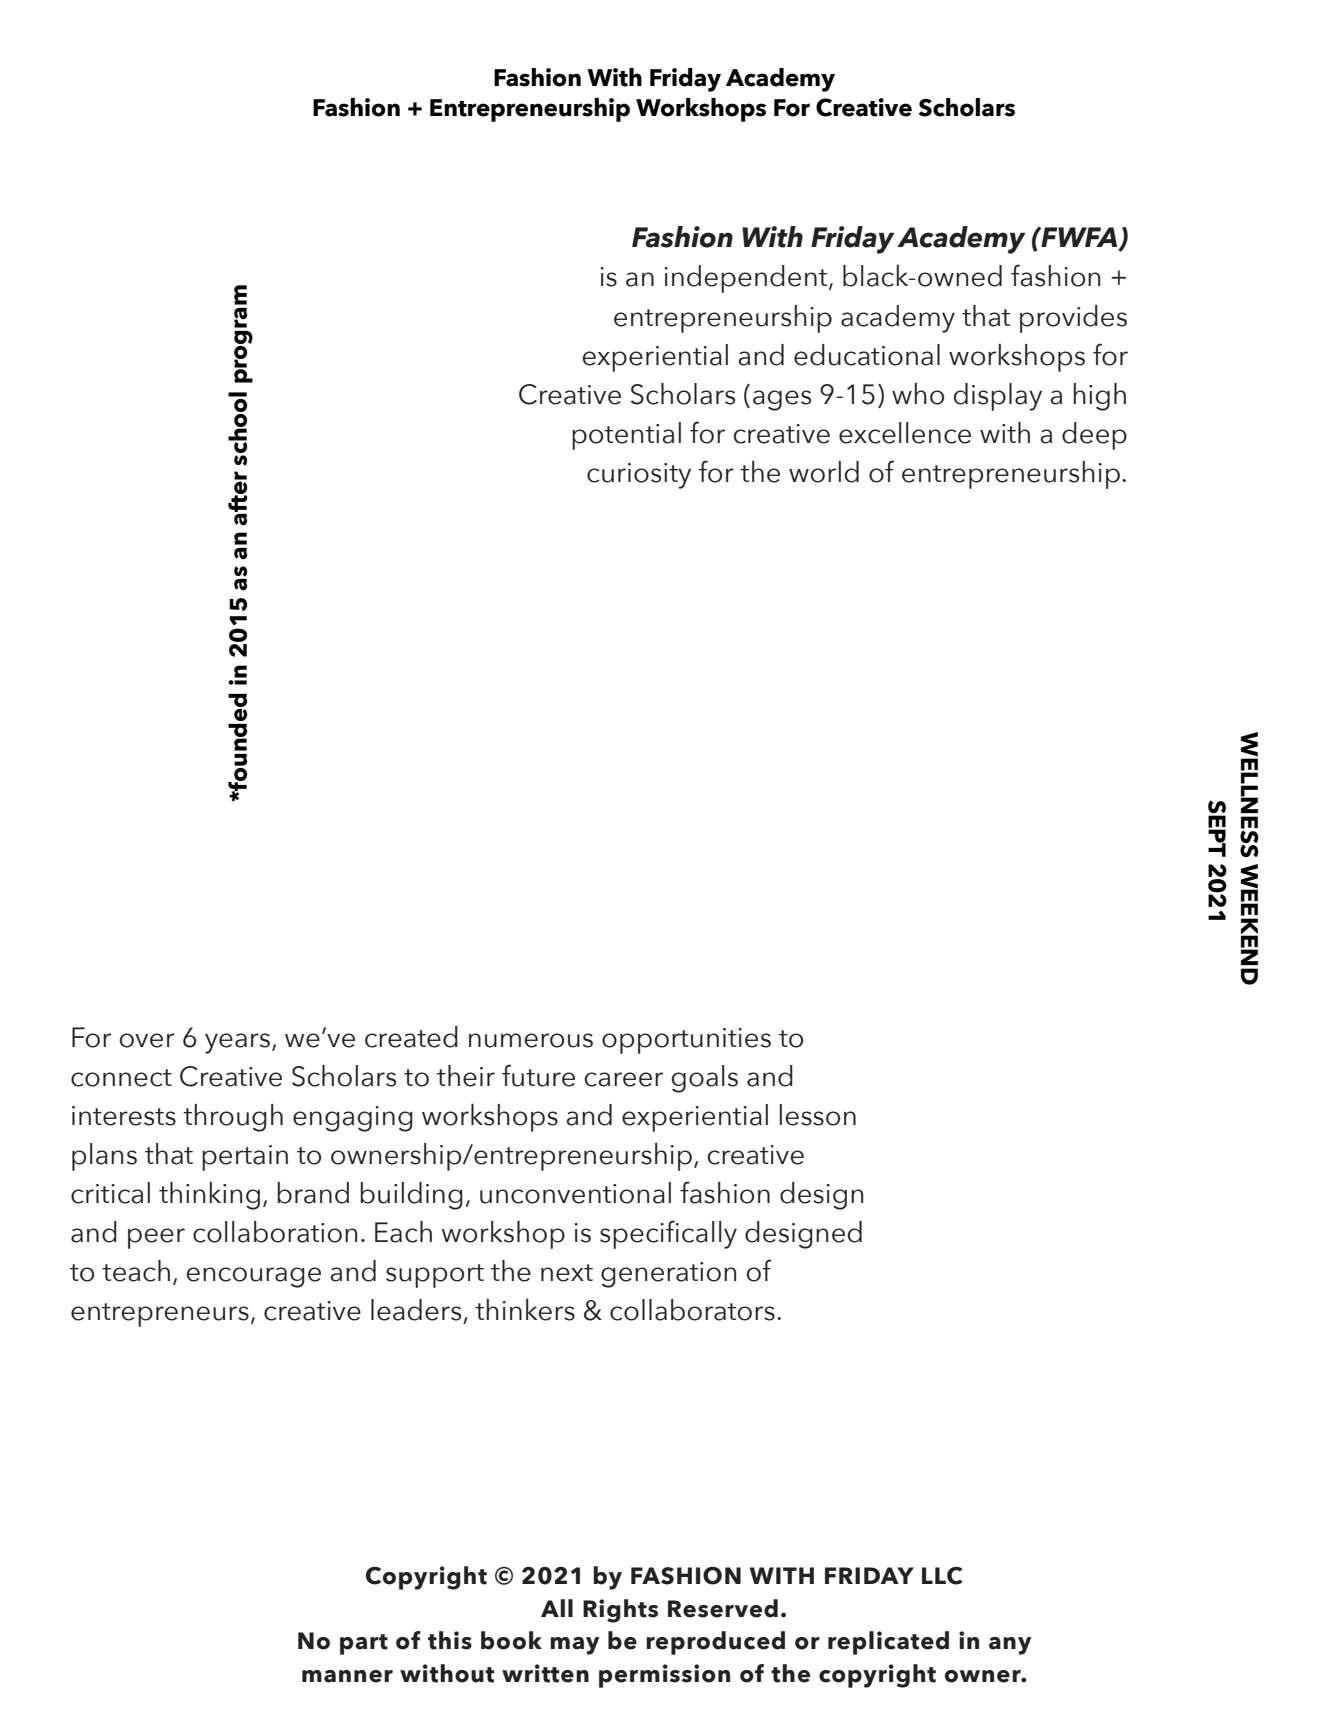  I want to click on independent, so click(747, 279).
